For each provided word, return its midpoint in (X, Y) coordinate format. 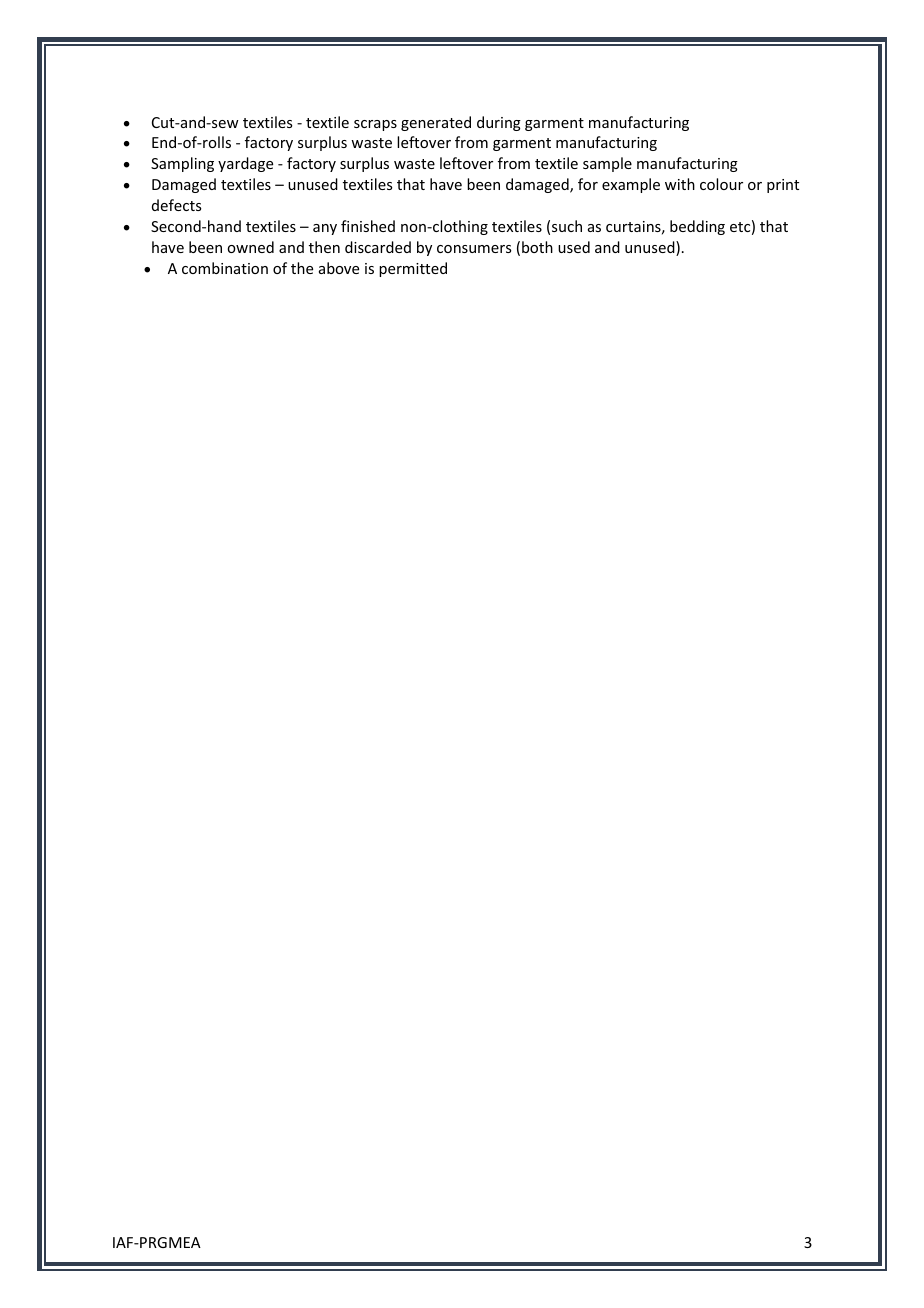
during (499, 123)
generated (436, 123)
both (537, 247)
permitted (413, 269)
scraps (375, 125)
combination (225, 268)
